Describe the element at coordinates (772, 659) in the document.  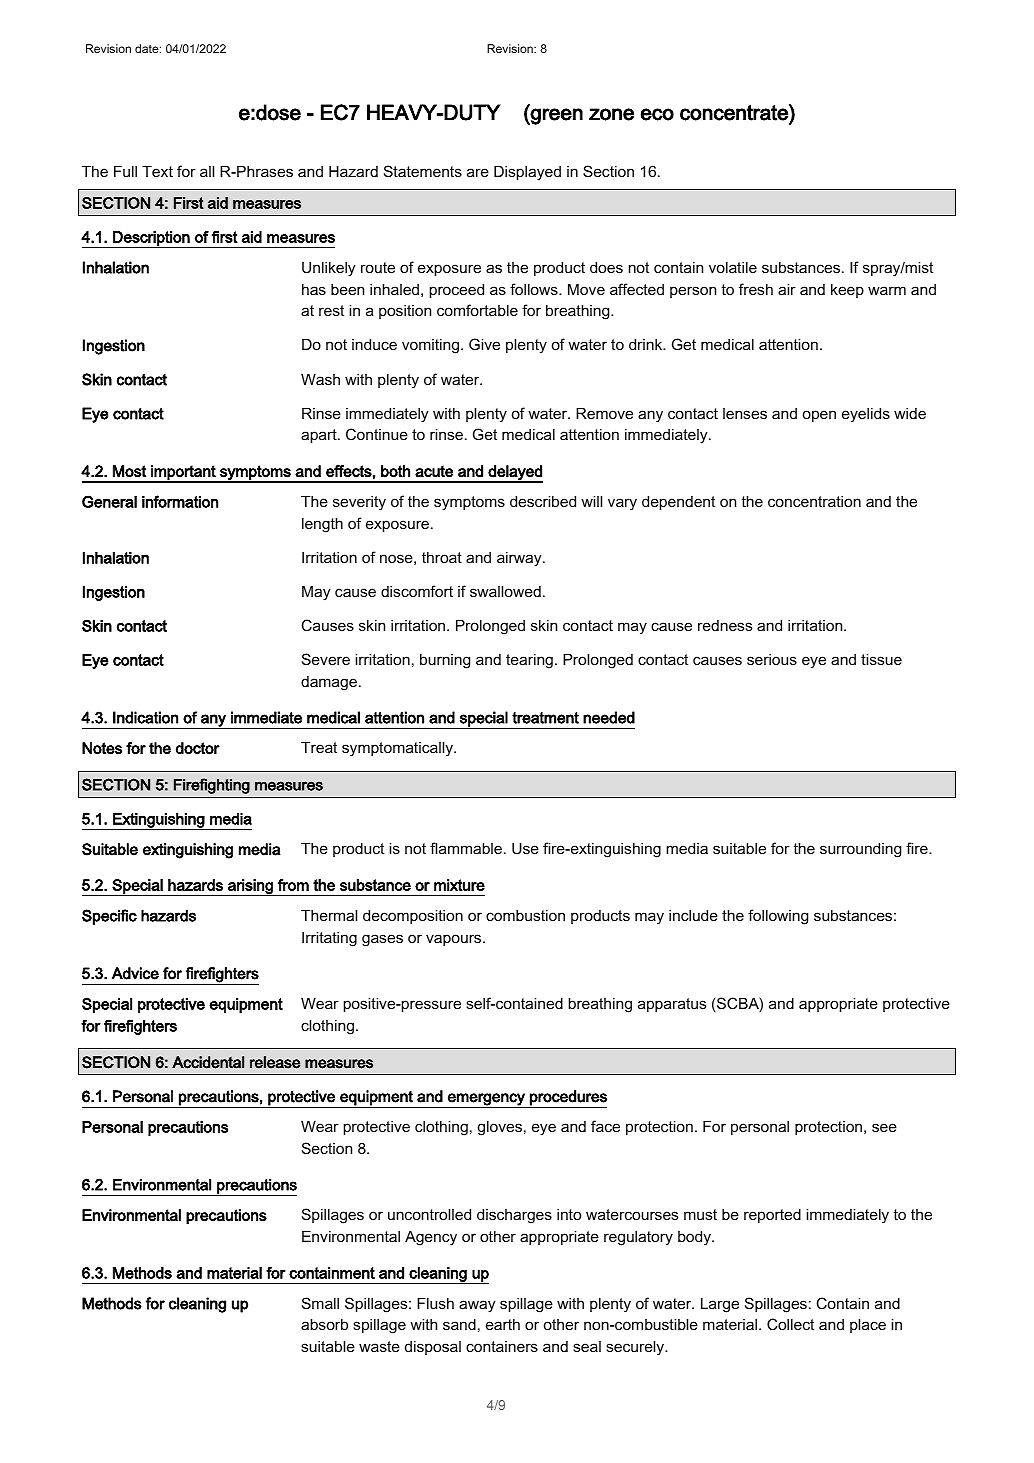
I see `serious` at that location.
